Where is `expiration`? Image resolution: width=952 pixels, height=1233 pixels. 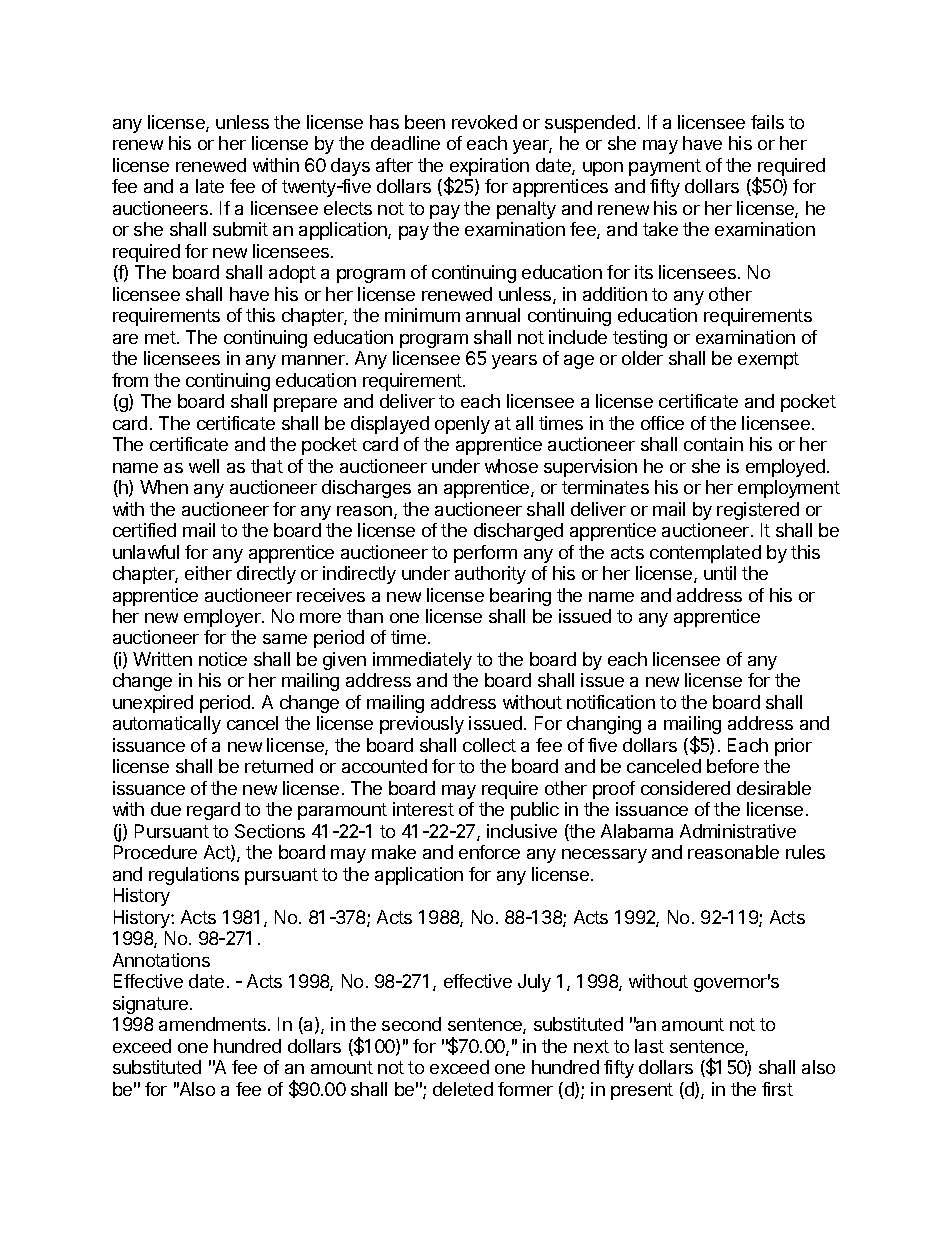 expiration is located at coordinates (488, 168).
